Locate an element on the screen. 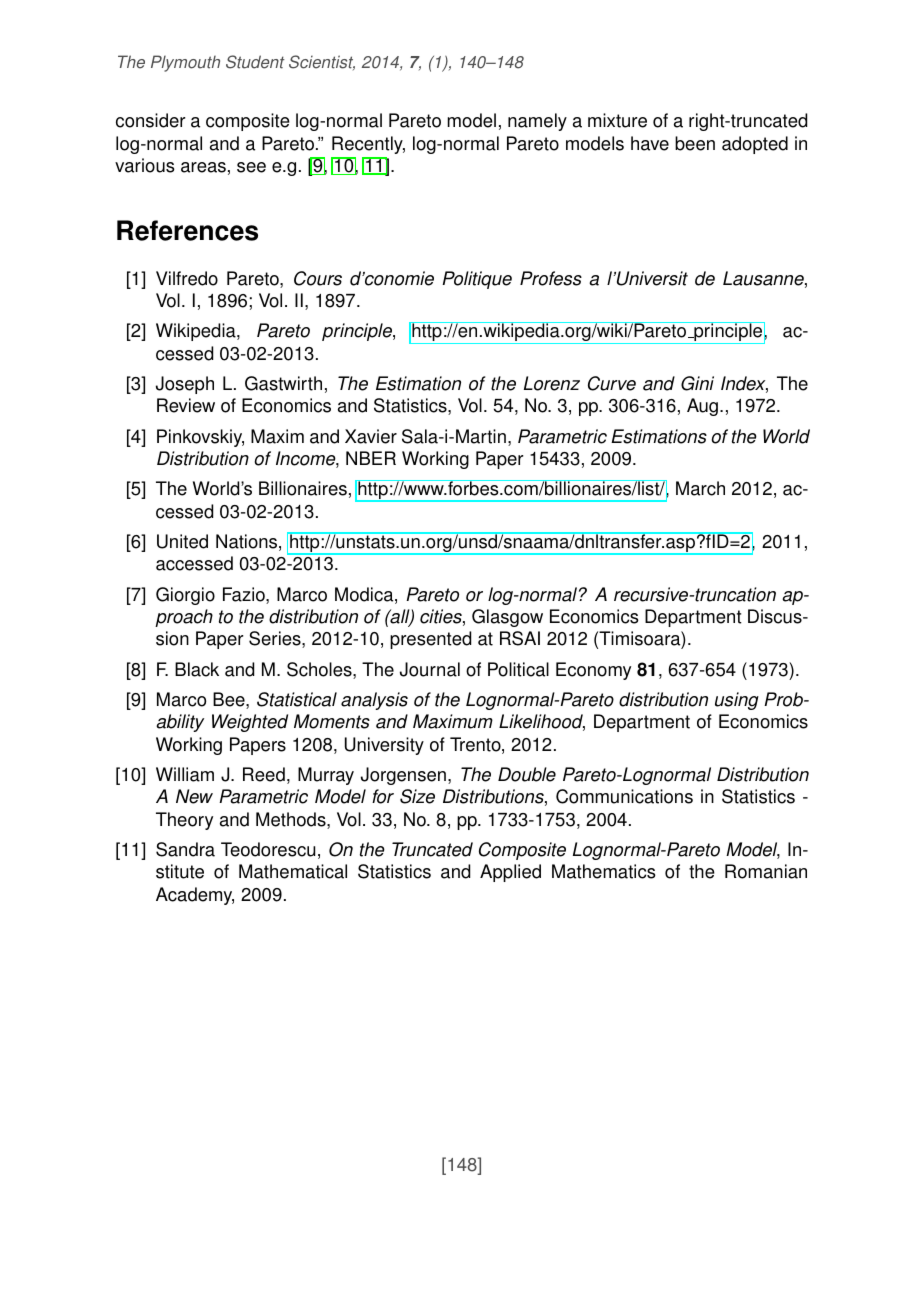  namely is located at coordinates (537, 122).
